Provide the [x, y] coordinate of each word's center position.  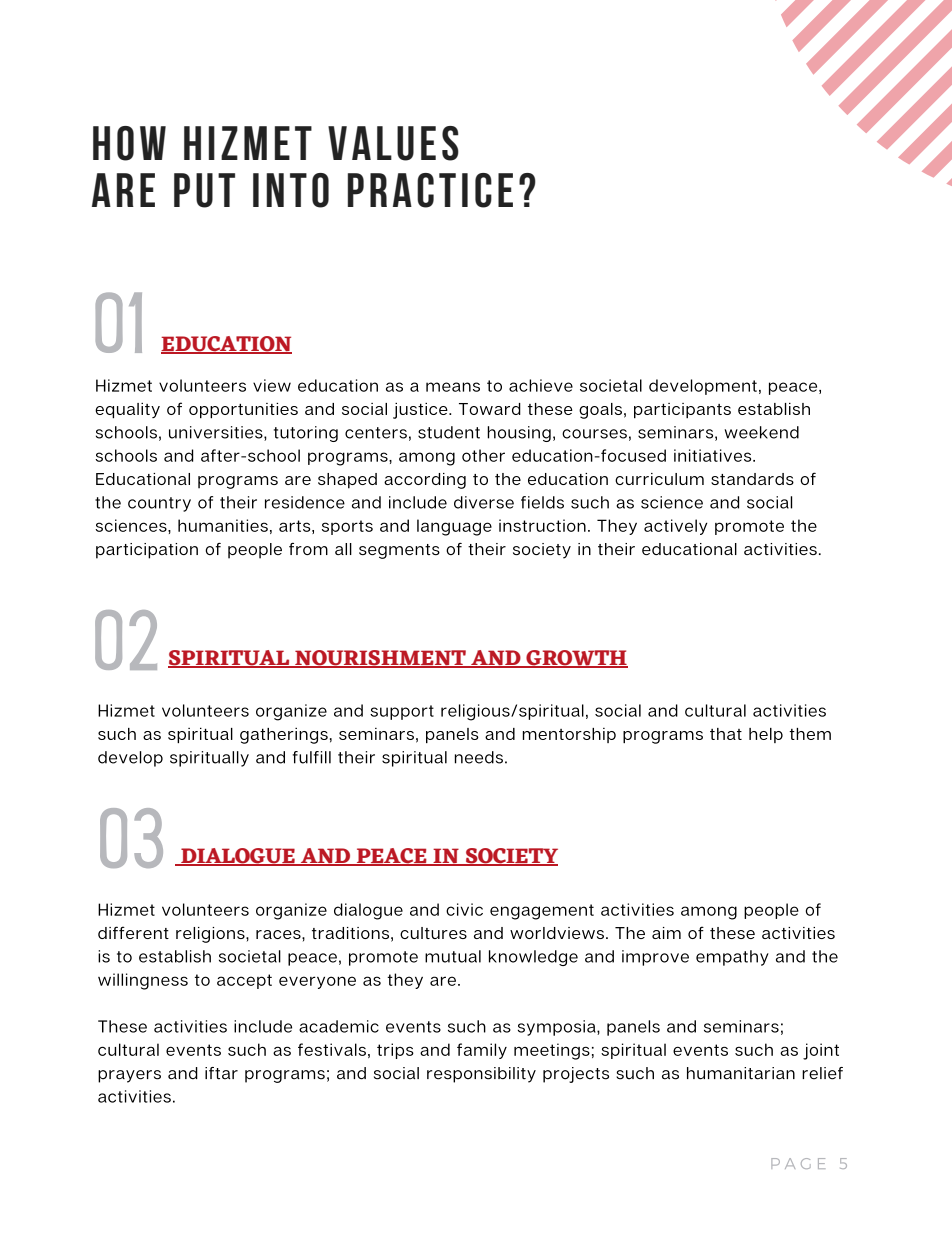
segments [399, 551]
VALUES [393, 143]
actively [675, 527]
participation [147, 551]
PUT [204, 190]
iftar [221, 1073]
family [482, 1051]
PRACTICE [430, 190]
